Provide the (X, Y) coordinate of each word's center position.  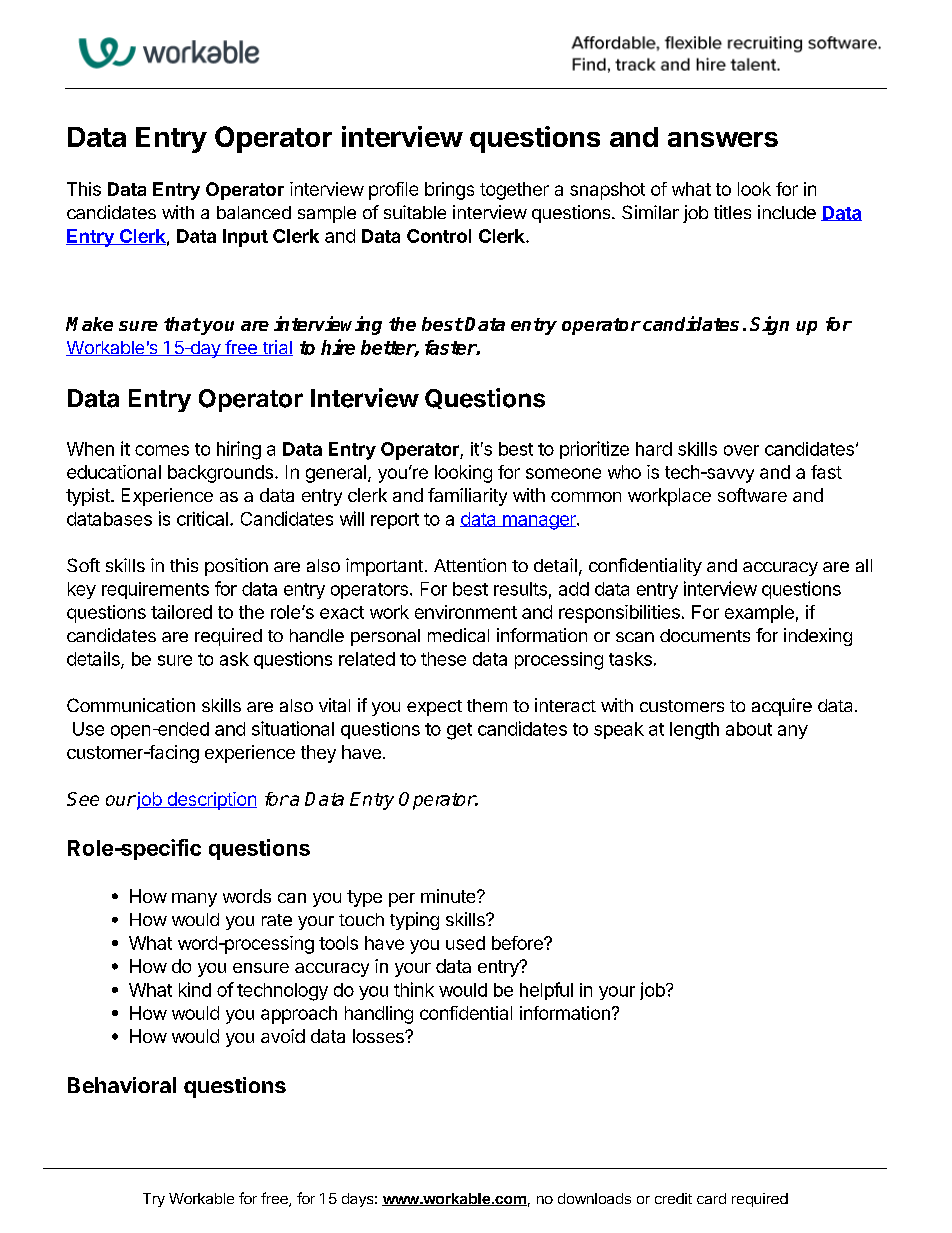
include (787, 212)
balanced (254, 212)
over (741, 450)
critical (202, 518)
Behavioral (122, 1085)
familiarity (467, 497)
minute (449, 896)
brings (449, 191)
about (749, 729)
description (211, 801)
